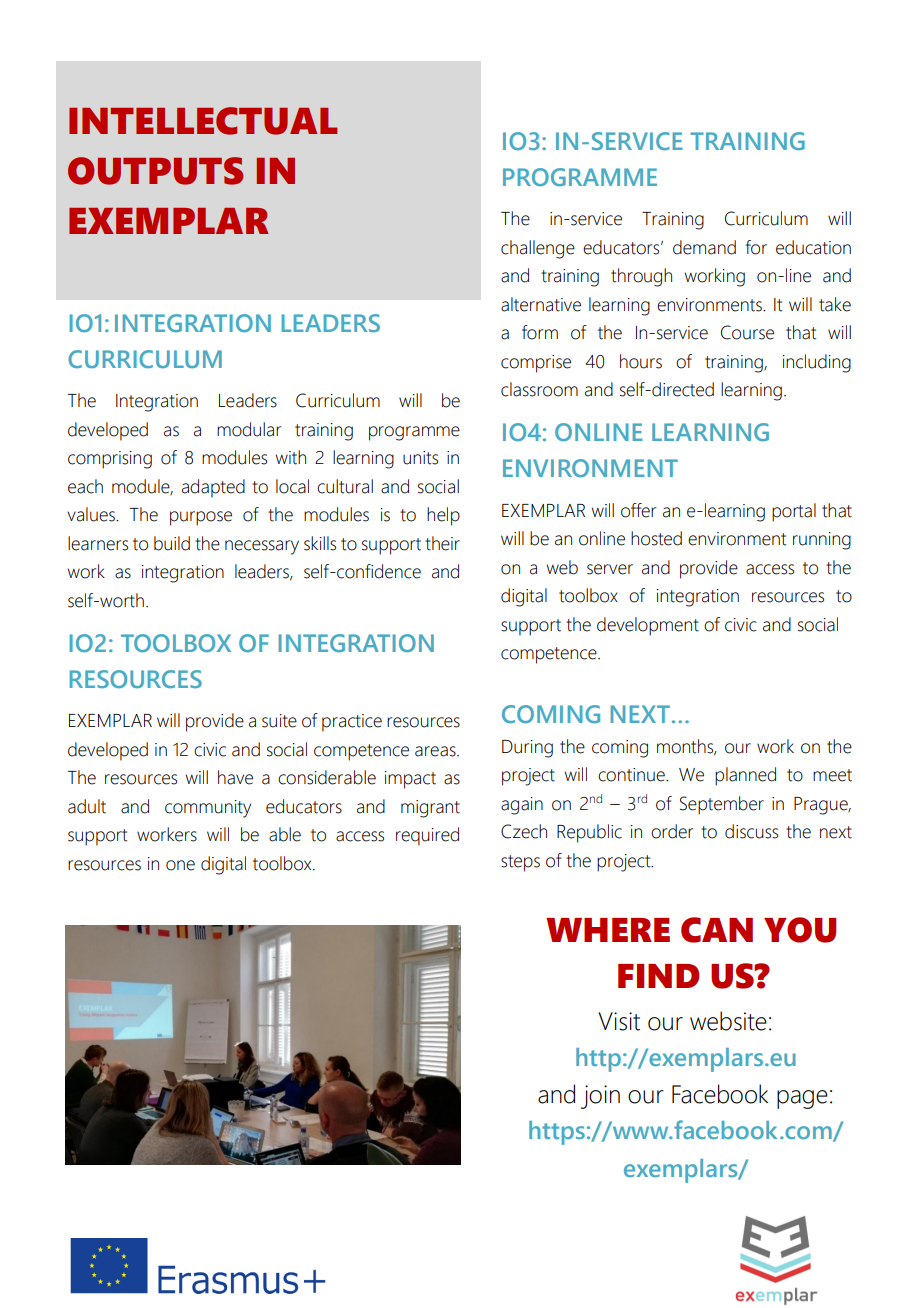 This screenshot has width=924, height=1308. What do you see at coordinates (172, 543) in the screenshot?
I see `build` at bounding box center [172, 543].
